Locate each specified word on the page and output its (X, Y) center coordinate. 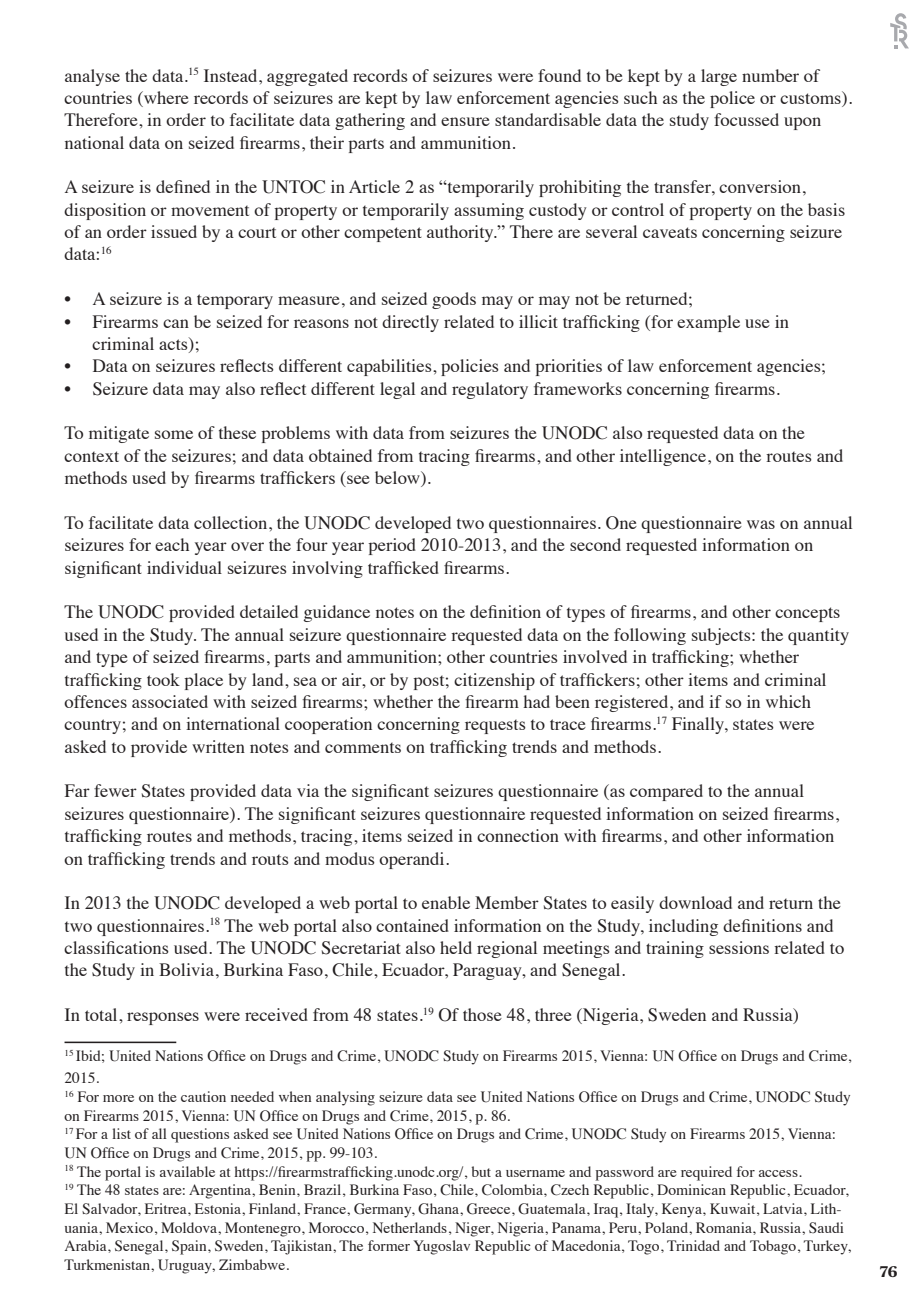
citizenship (494, 681)
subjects (722, 636)
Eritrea (167, 1208)
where (165, 99)
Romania (725, 1227)
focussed (746, 119)
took (163, 679)
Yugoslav (441, 1247)
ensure (465, 121)
